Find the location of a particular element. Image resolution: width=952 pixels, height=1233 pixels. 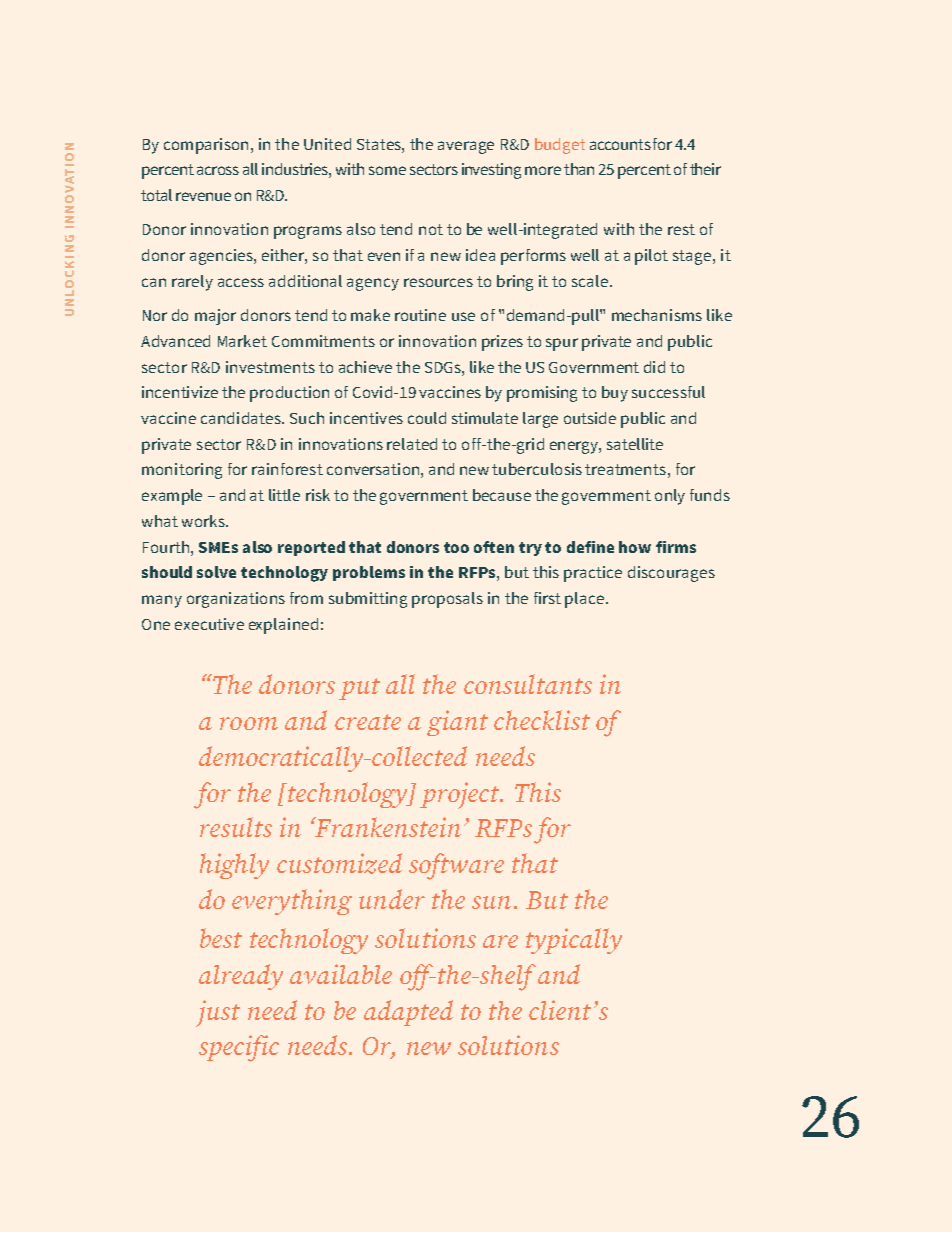

best is located at coordinates (221, 938).
